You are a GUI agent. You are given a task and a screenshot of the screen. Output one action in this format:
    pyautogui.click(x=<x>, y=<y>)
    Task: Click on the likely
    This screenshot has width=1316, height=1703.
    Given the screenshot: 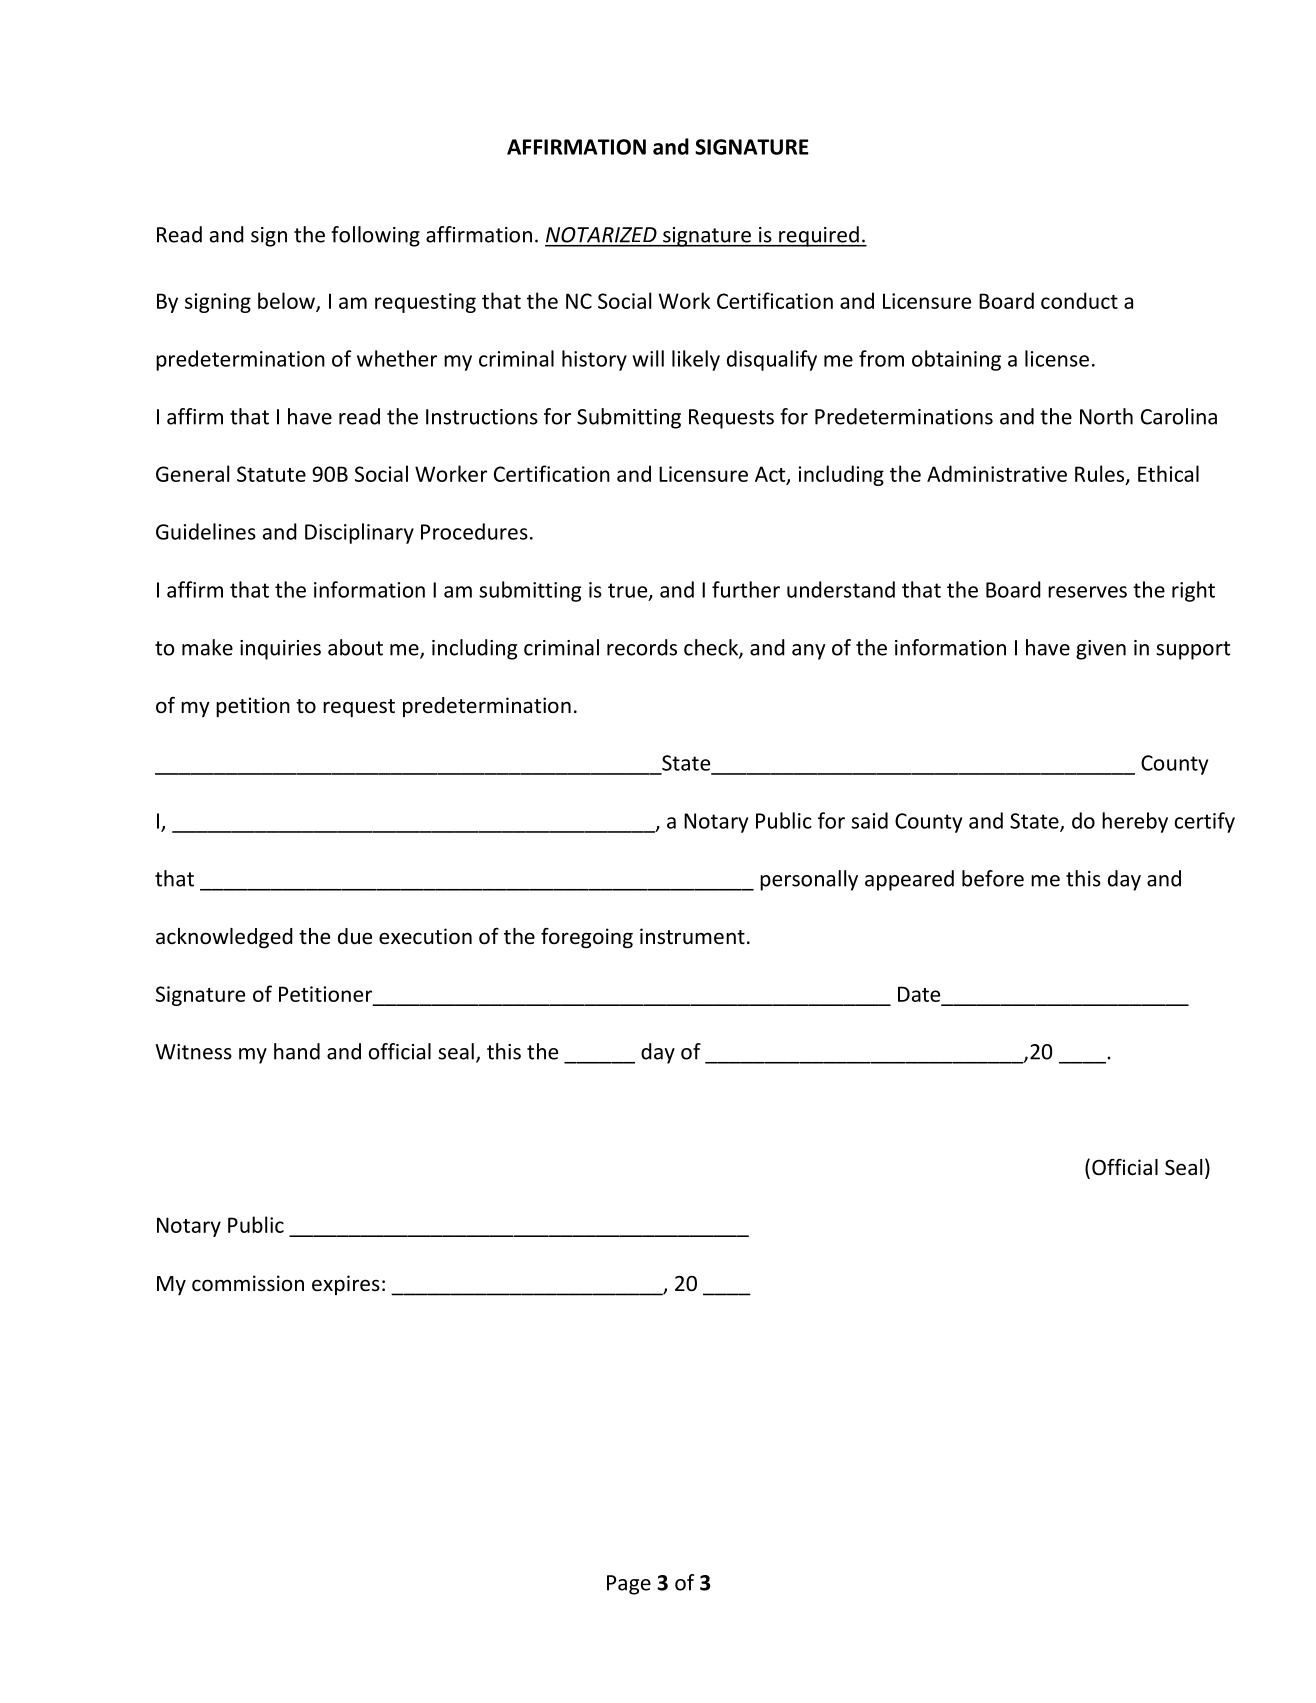 What is the action you would take?
    pyautogui.click(x=696, y=360)
